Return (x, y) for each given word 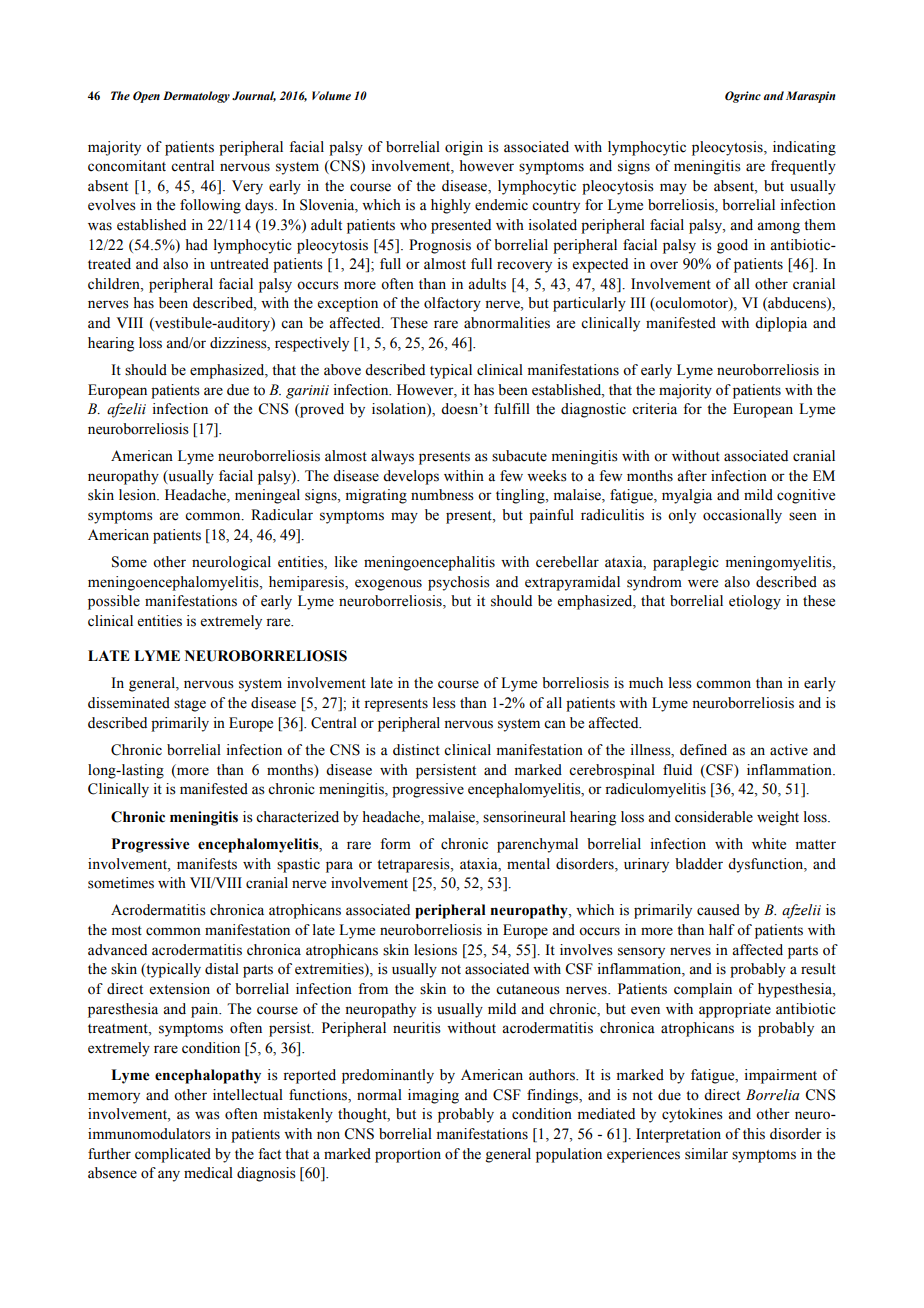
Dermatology (196, 97)
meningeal (267, 496)
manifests (207, 864)
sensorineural (524, 817)
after (692, 476)
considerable (714, 817)
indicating (804, 148)
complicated (173, 1155)
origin (464, 148)
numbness (442, 495)
